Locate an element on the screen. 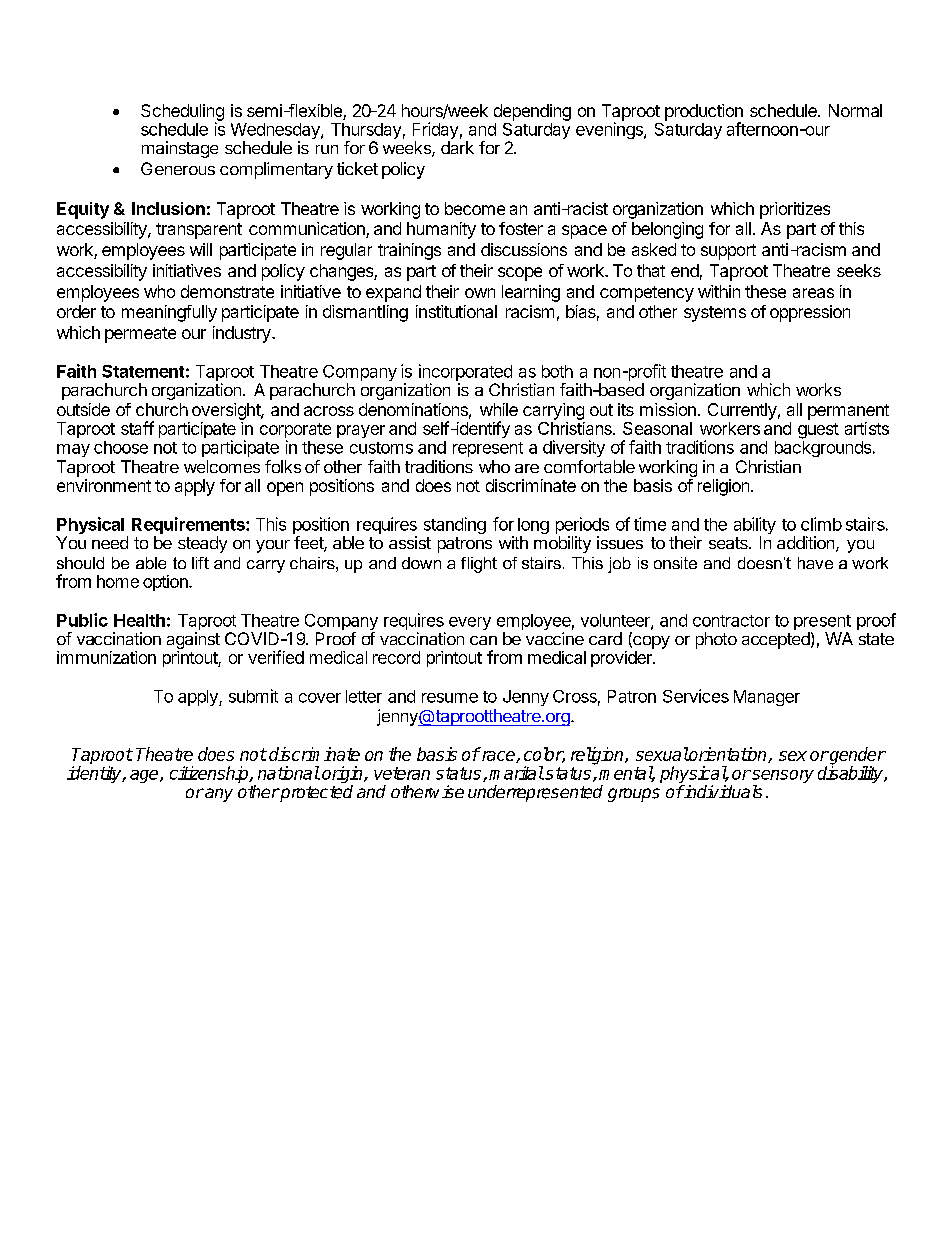 This screenshot has height=1233, width=952. customs is located at coordinates (381, 448).
